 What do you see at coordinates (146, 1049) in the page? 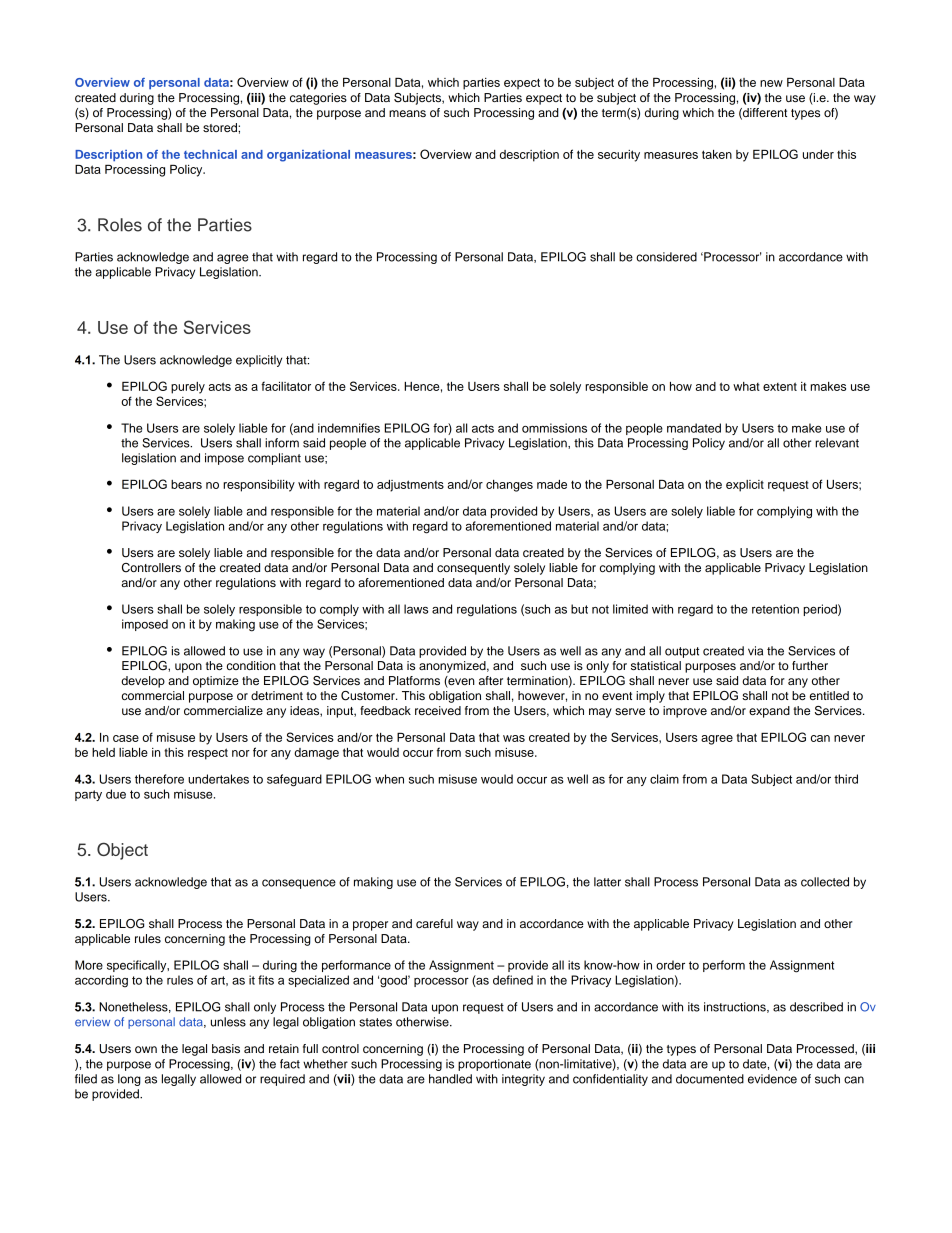
I see `own` at bounding box center [146, 1049].
